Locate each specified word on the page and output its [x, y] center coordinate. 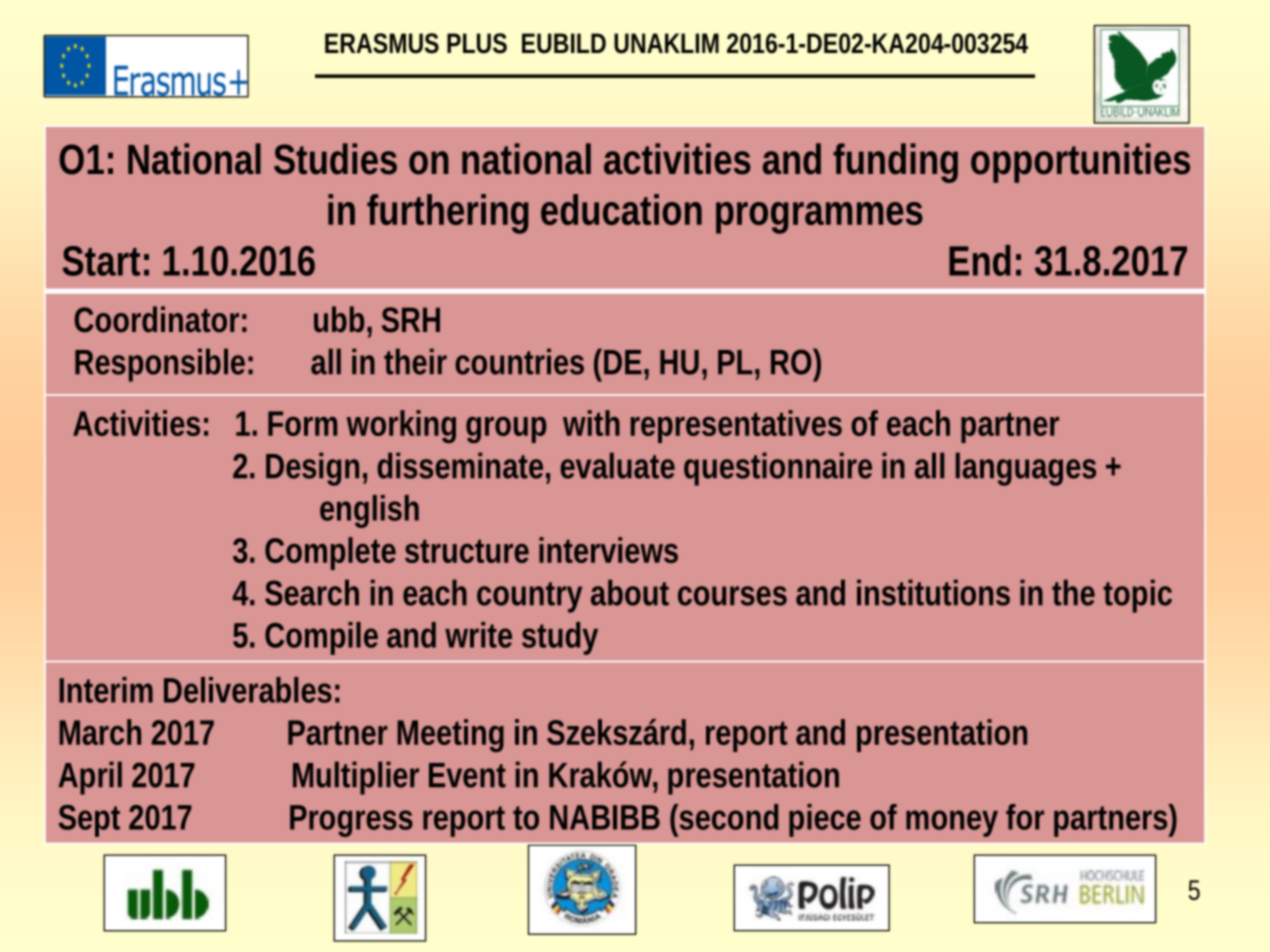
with [591, 423]
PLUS [477, 43]
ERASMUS [382, 43]
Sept [89, 821]
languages [1026, 469]
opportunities [1080, 163]
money [952, 823]
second [727, 817]
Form [302, 423]
